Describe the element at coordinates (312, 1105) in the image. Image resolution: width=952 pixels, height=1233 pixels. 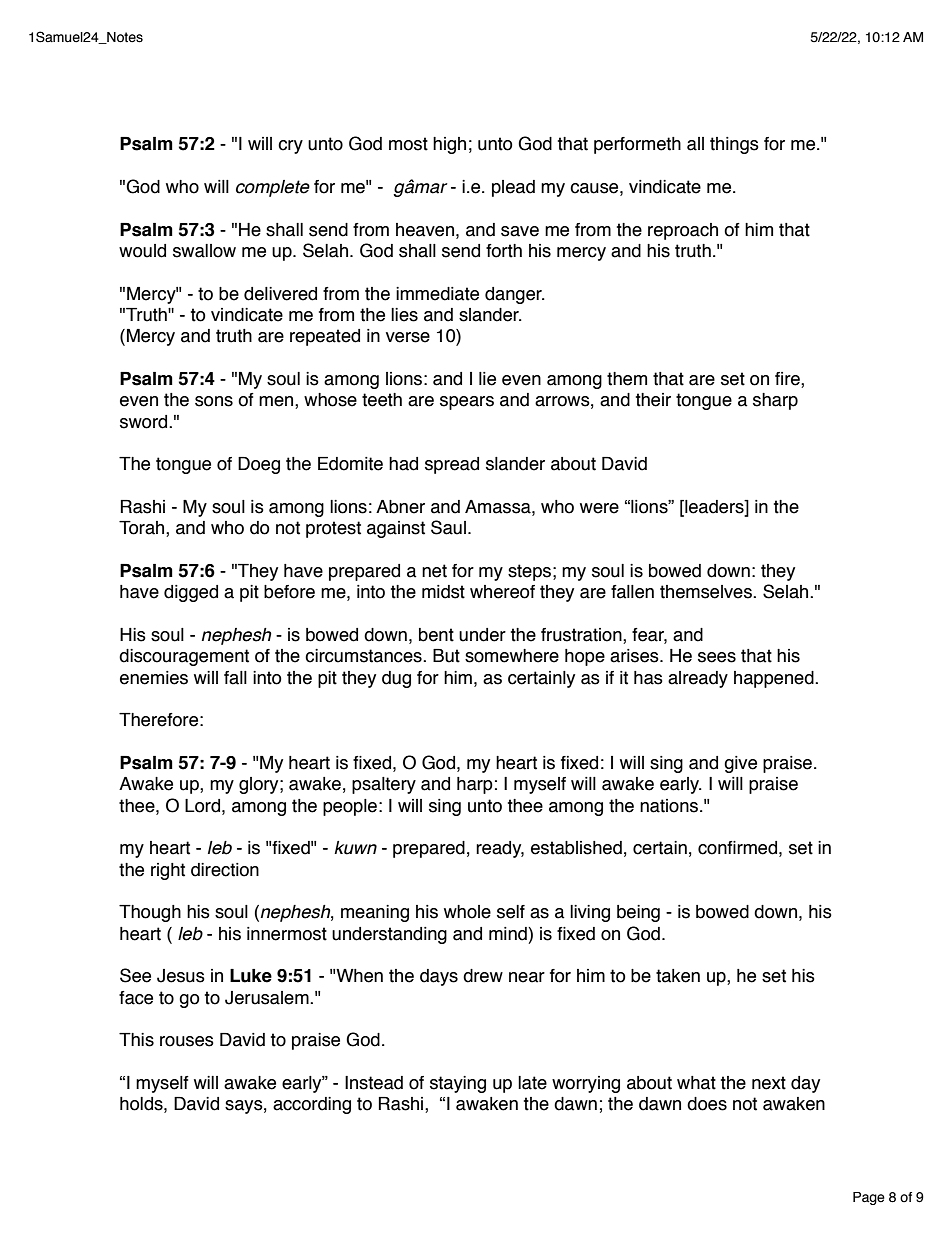
I see `according` at that location.
